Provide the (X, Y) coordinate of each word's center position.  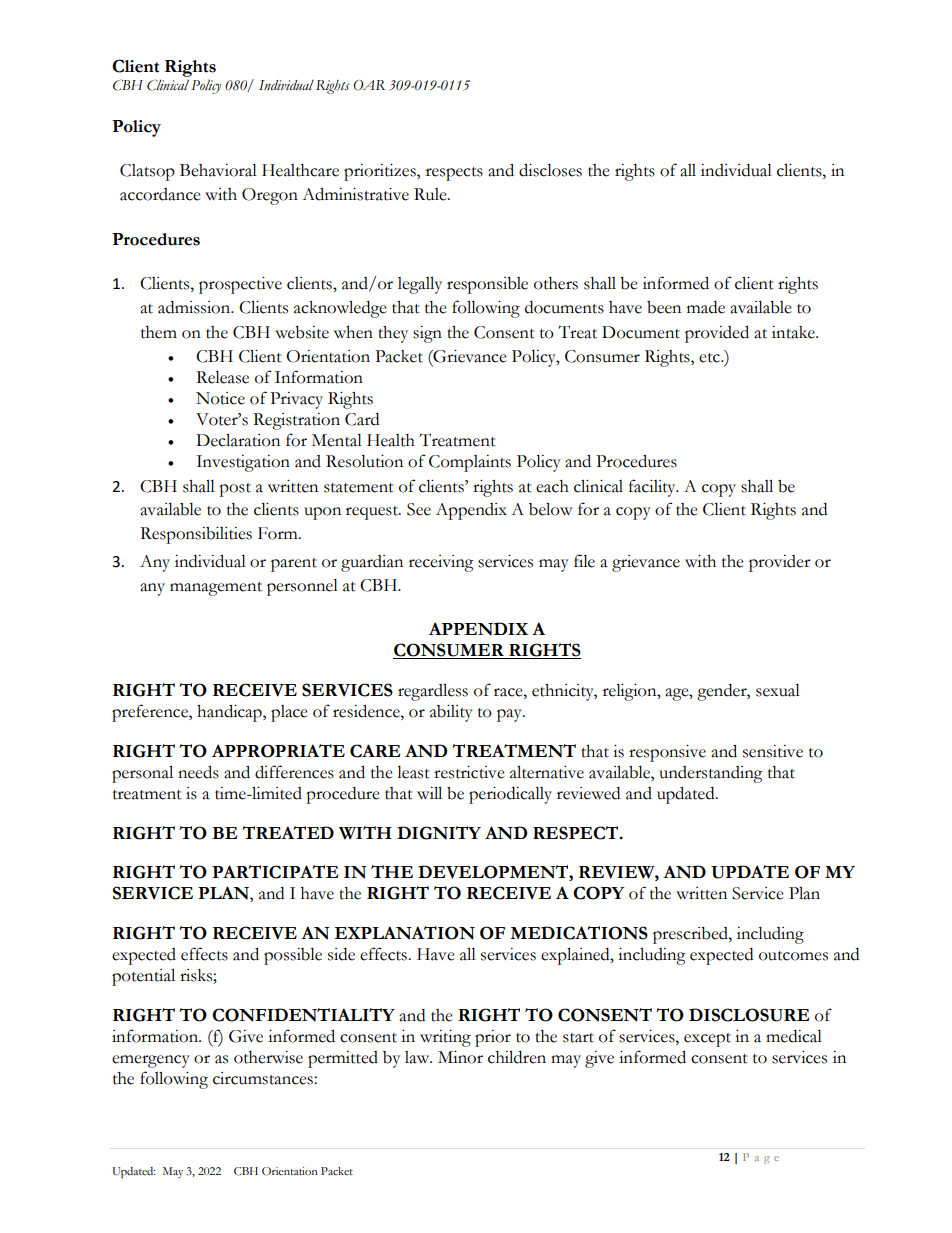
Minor (460, 1057)
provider (780, 563)
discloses (550, 170)
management (216, 589)
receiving (441, 563)
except (707, 1040)
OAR (369, 85)
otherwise (268, 1057)
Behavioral (218, 170)
